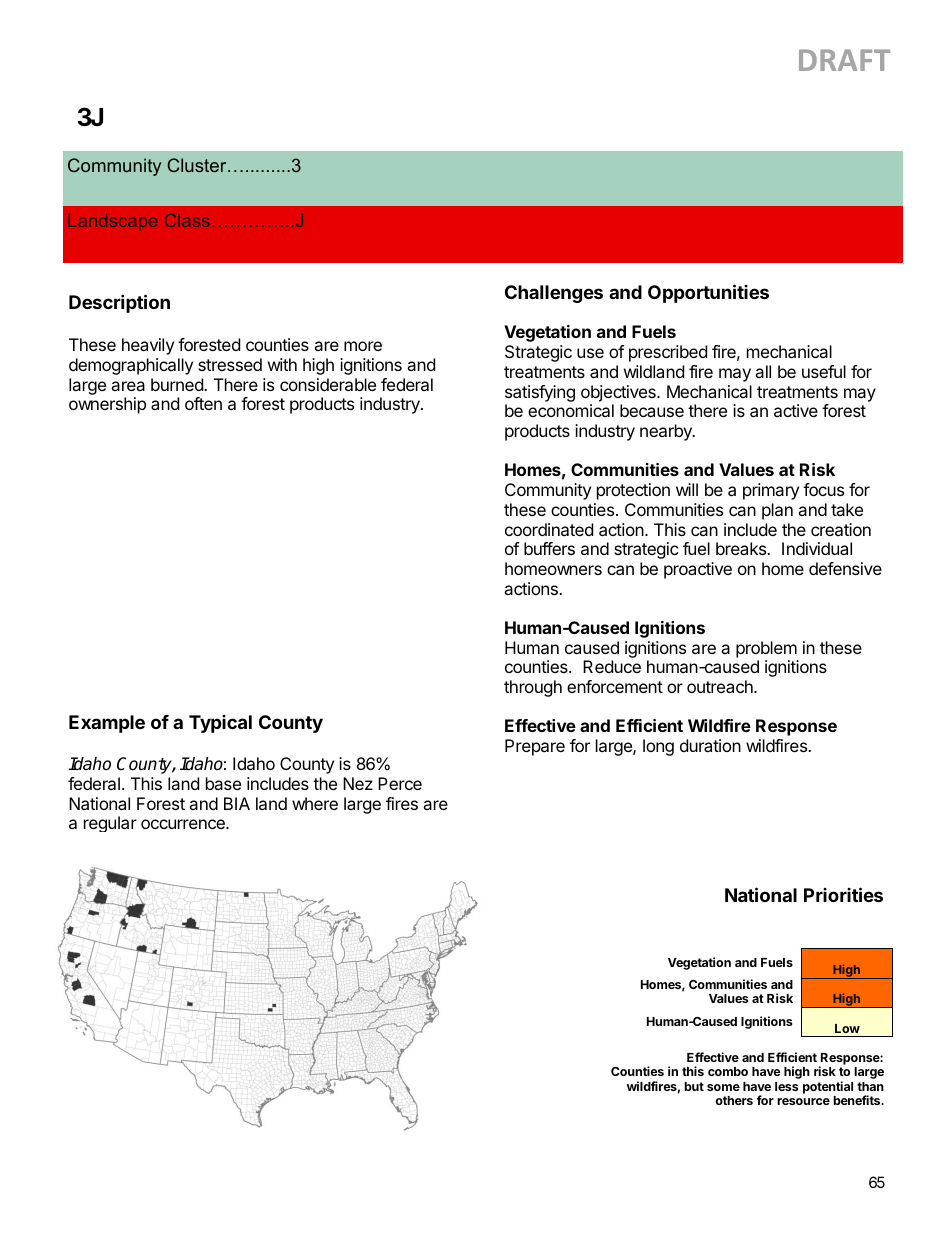 The image size is (952, 1233). Describe the element at coordinates (824, 371) in the page. I see `useful` at that location.
